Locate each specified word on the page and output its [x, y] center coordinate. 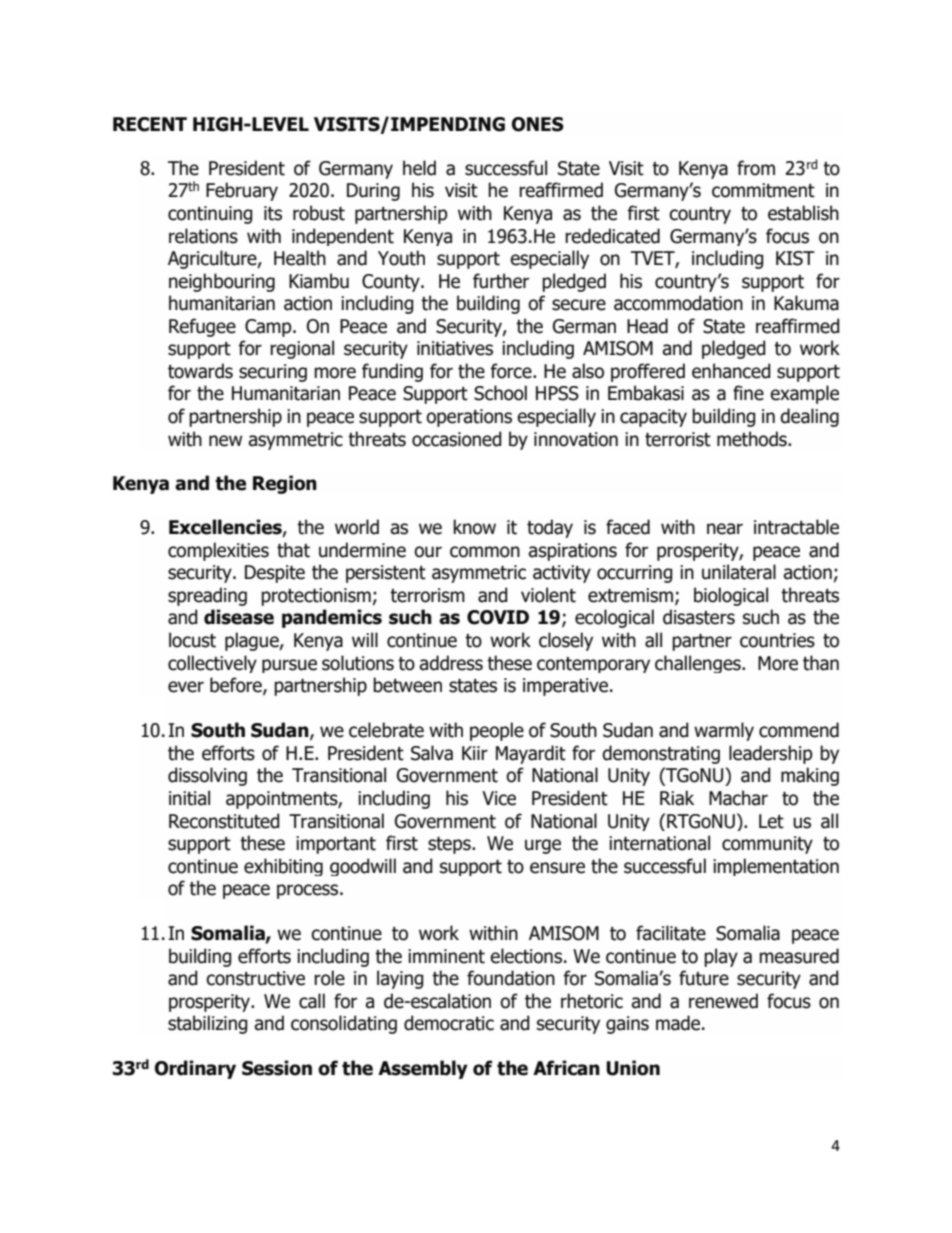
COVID [498, 617]
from [756, 168]
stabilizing [208, 1024]
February [242, 191]
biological [731, 596]
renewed [723, 1001]
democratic [449, 1023]
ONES [538, 124]
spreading [207, 596]
